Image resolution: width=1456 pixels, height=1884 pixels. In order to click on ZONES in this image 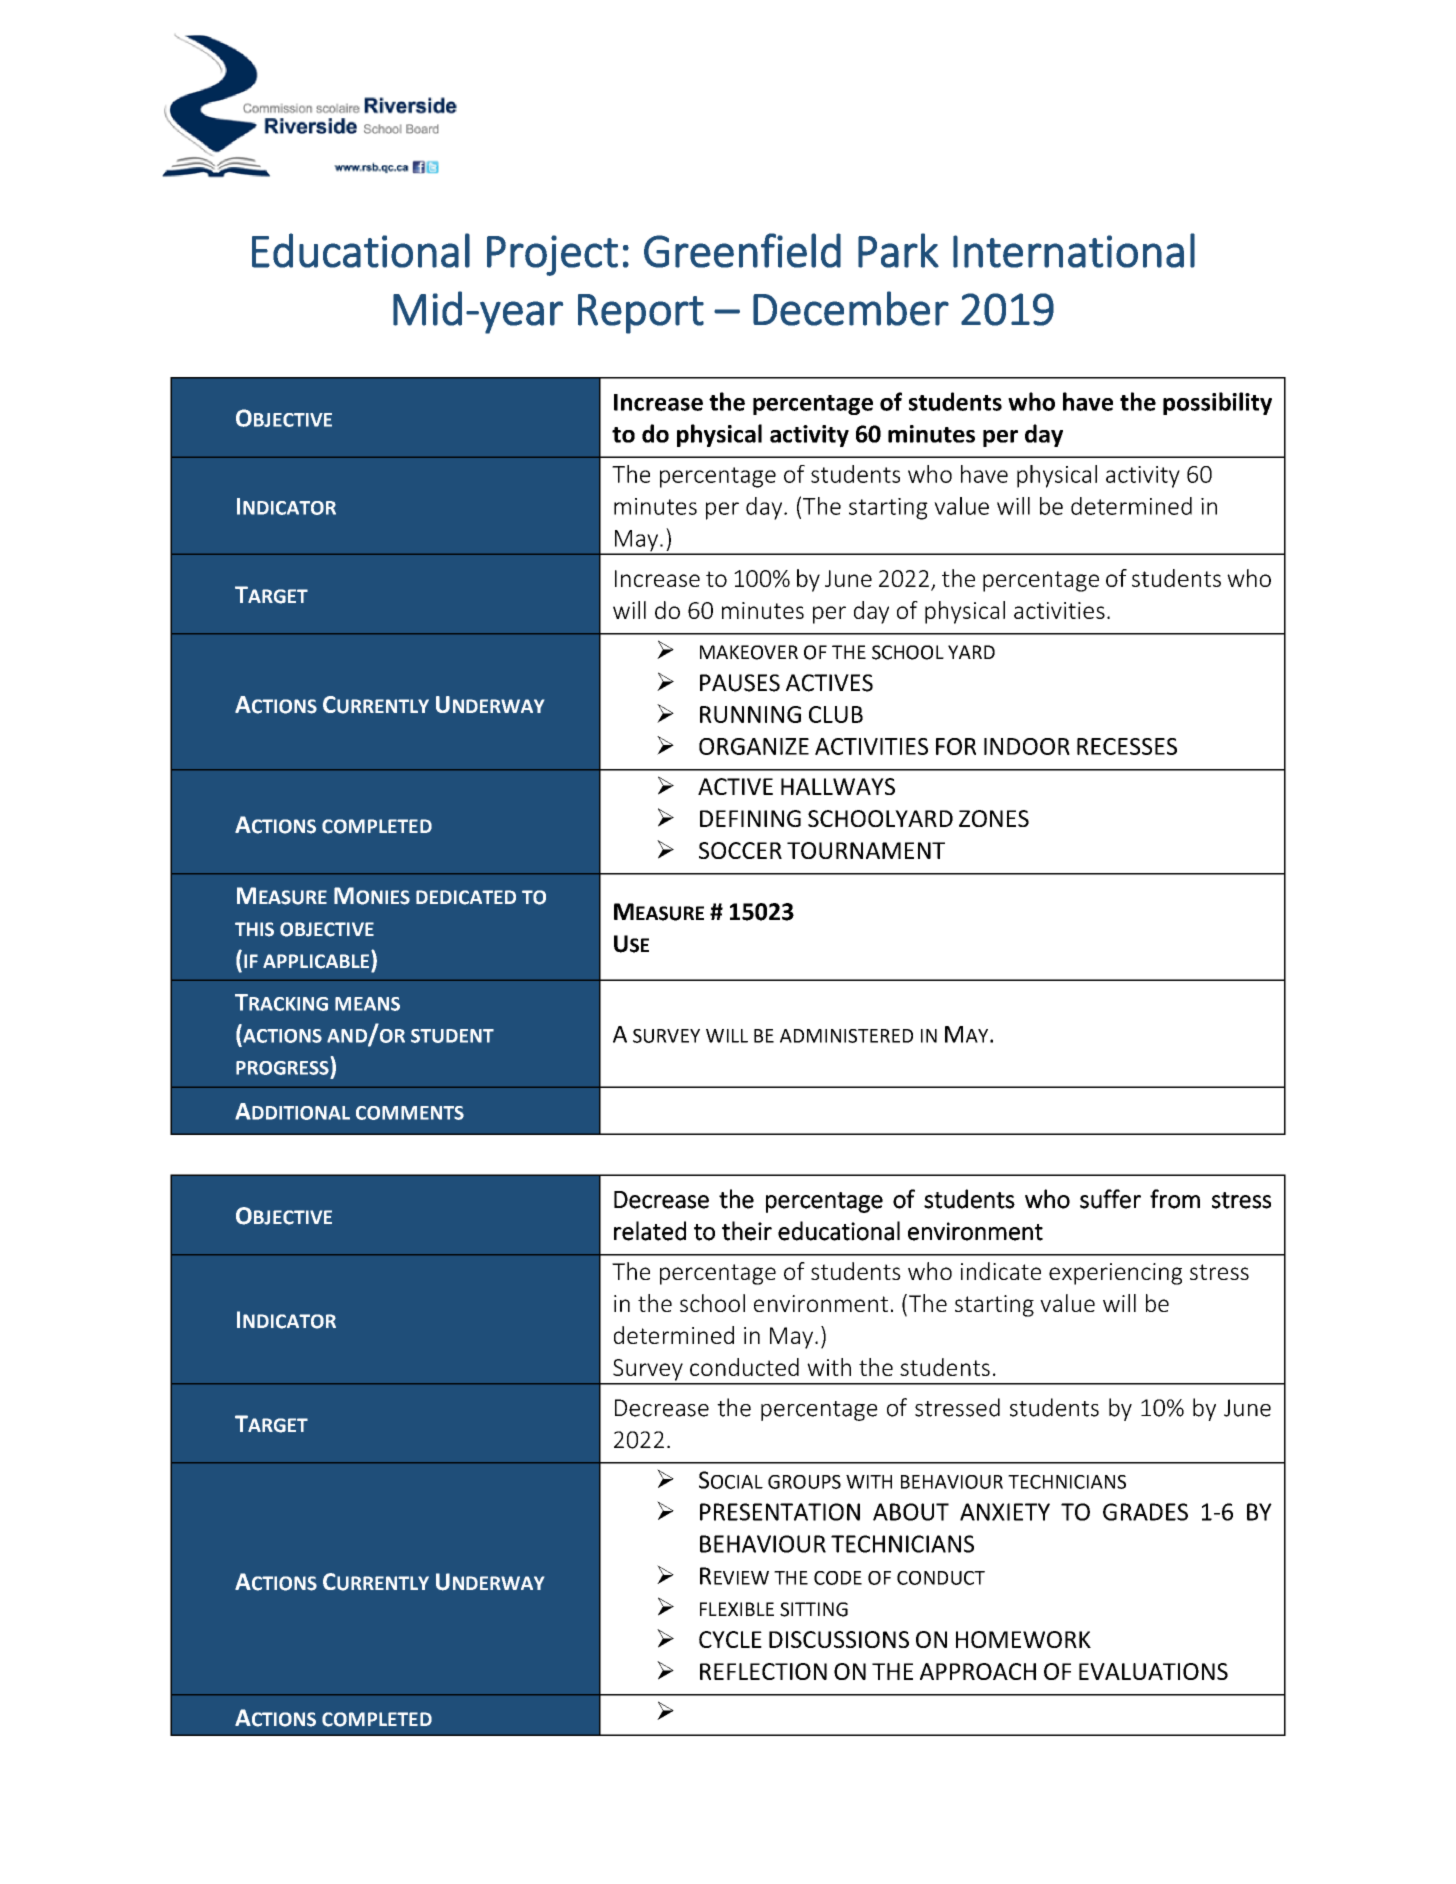, I will do `click(994, 818)`.
